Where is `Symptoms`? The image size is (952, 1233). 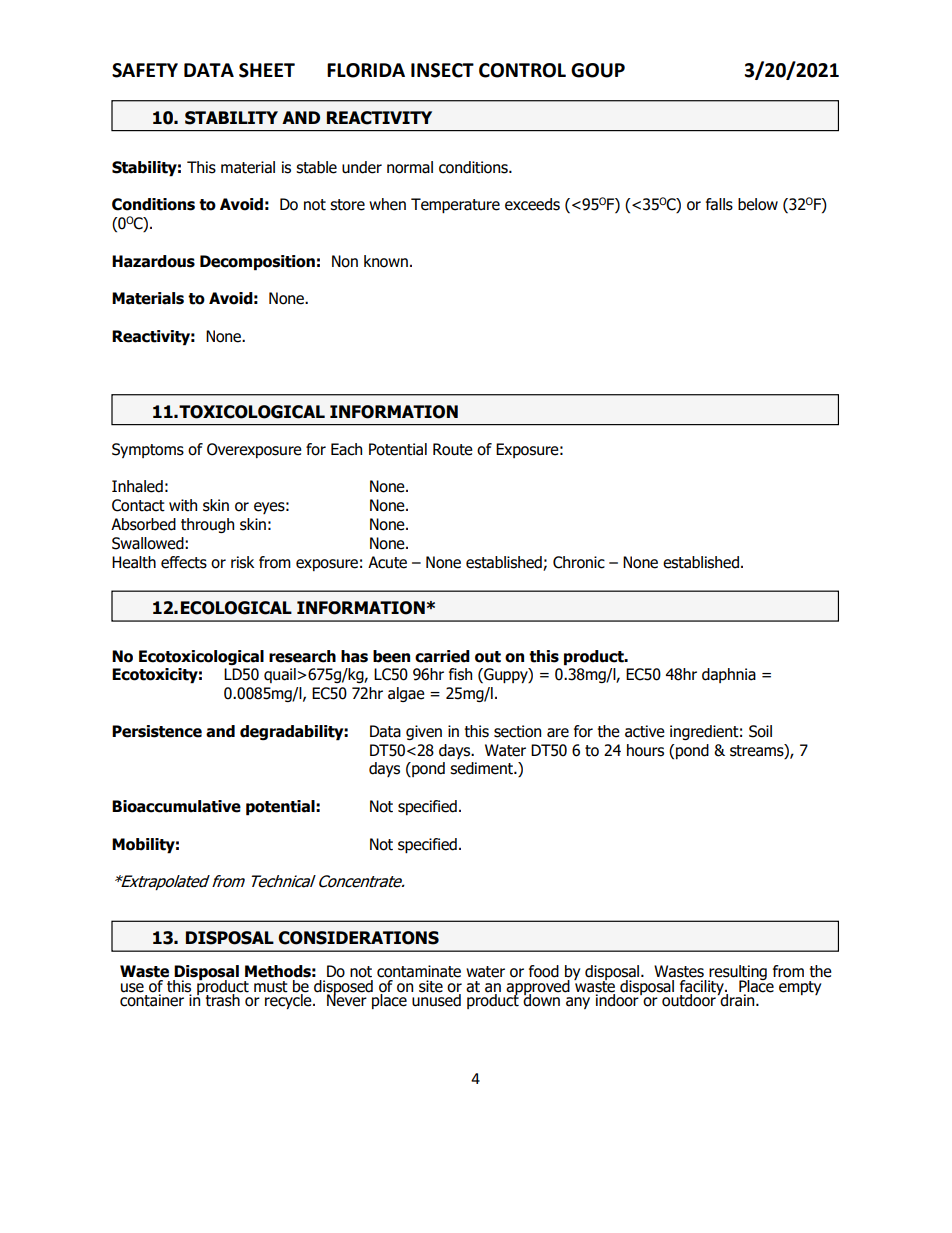 Symptoms is located at coordinates (148, 450).
